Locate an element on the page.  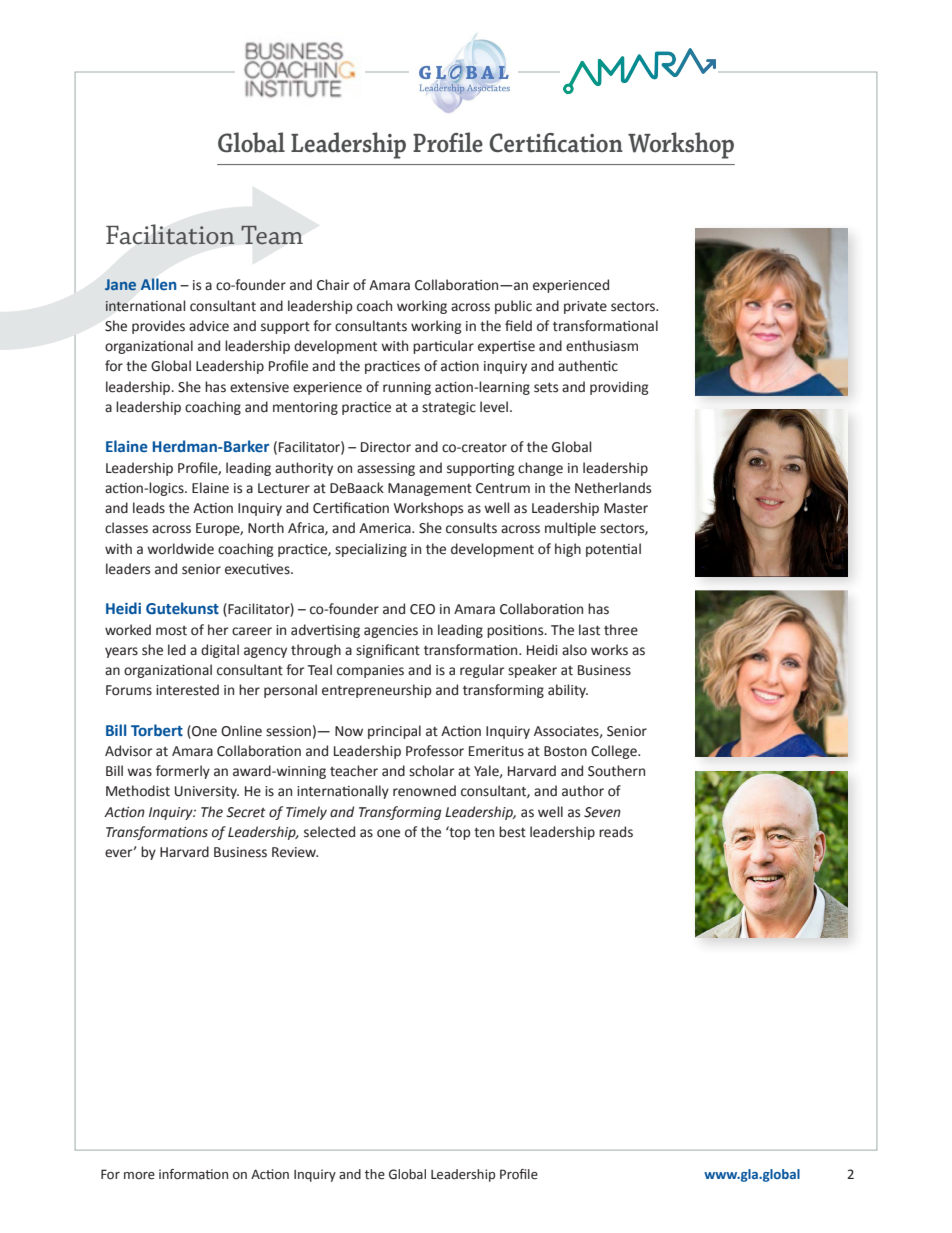
Chair is located at coordinates (333, 285).
